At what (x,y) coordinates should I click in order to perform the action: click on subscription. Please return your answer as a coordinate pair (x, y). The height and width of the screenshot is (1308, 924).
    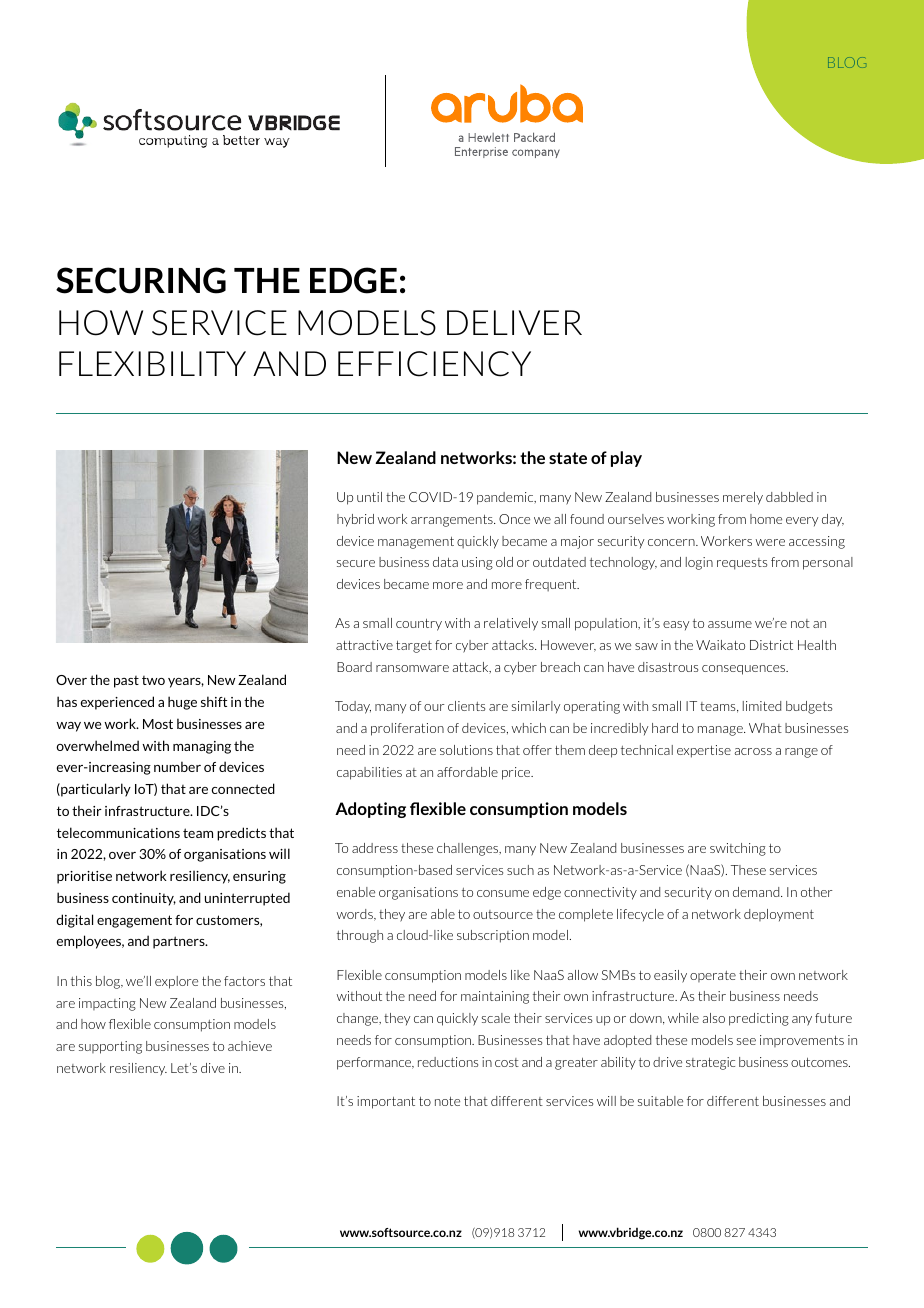
    Looking at the image, I should click on (493, 936).
